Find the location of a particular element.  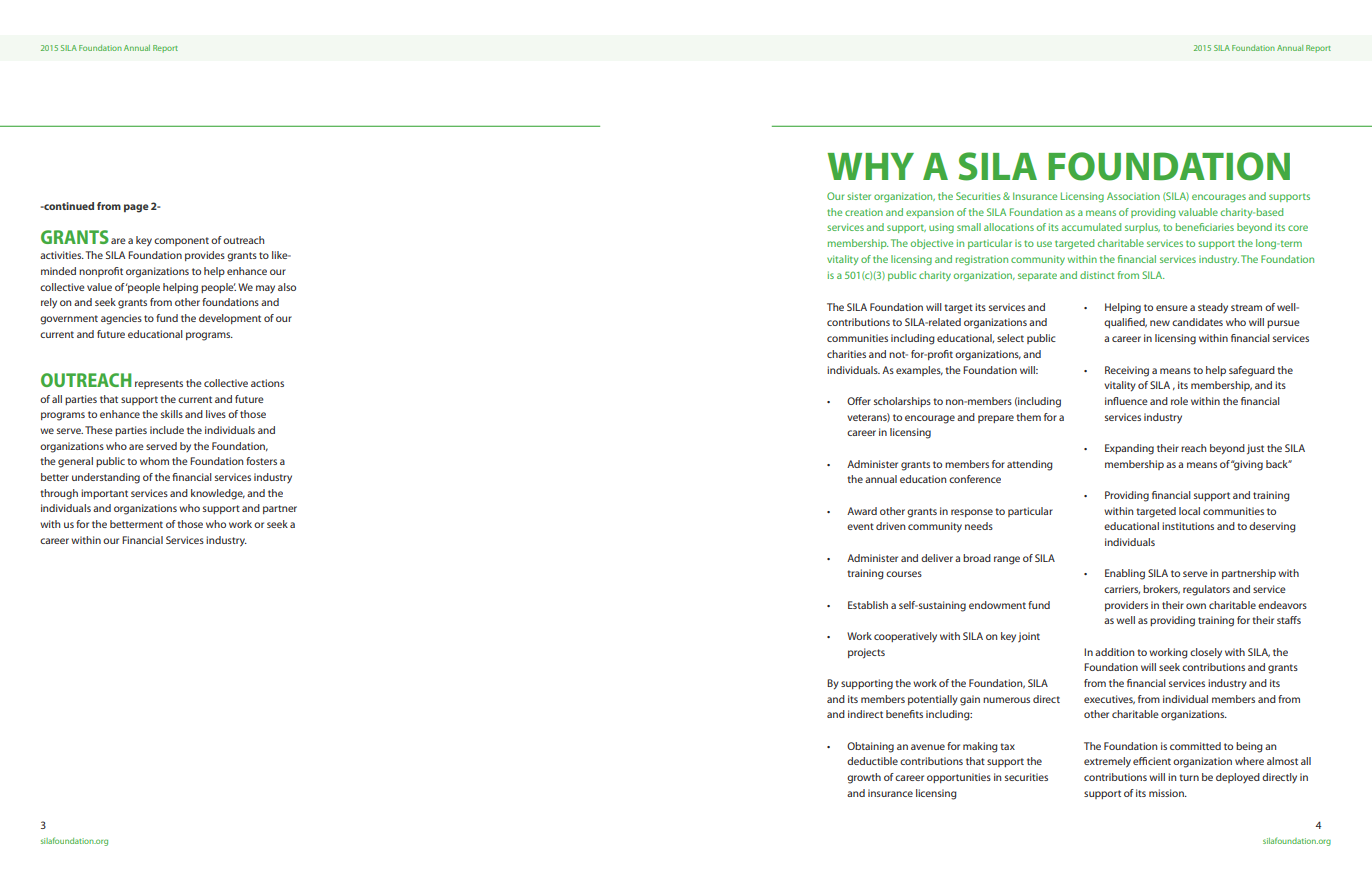

sister is located at coordinates (859, 196).
